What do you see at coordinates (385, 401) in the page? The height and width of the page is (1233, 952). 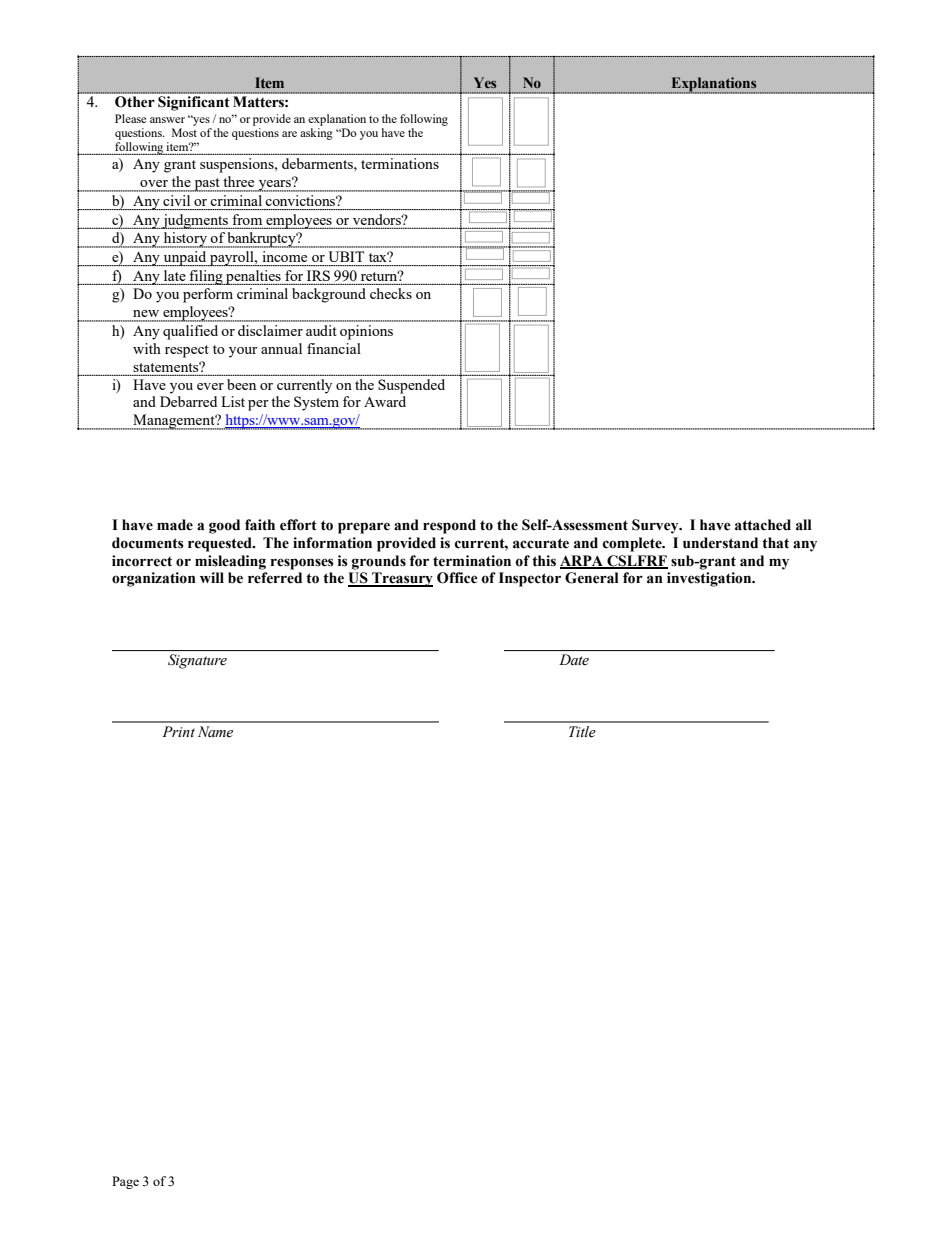 I see `Award` at bounding box center [385, 401].
